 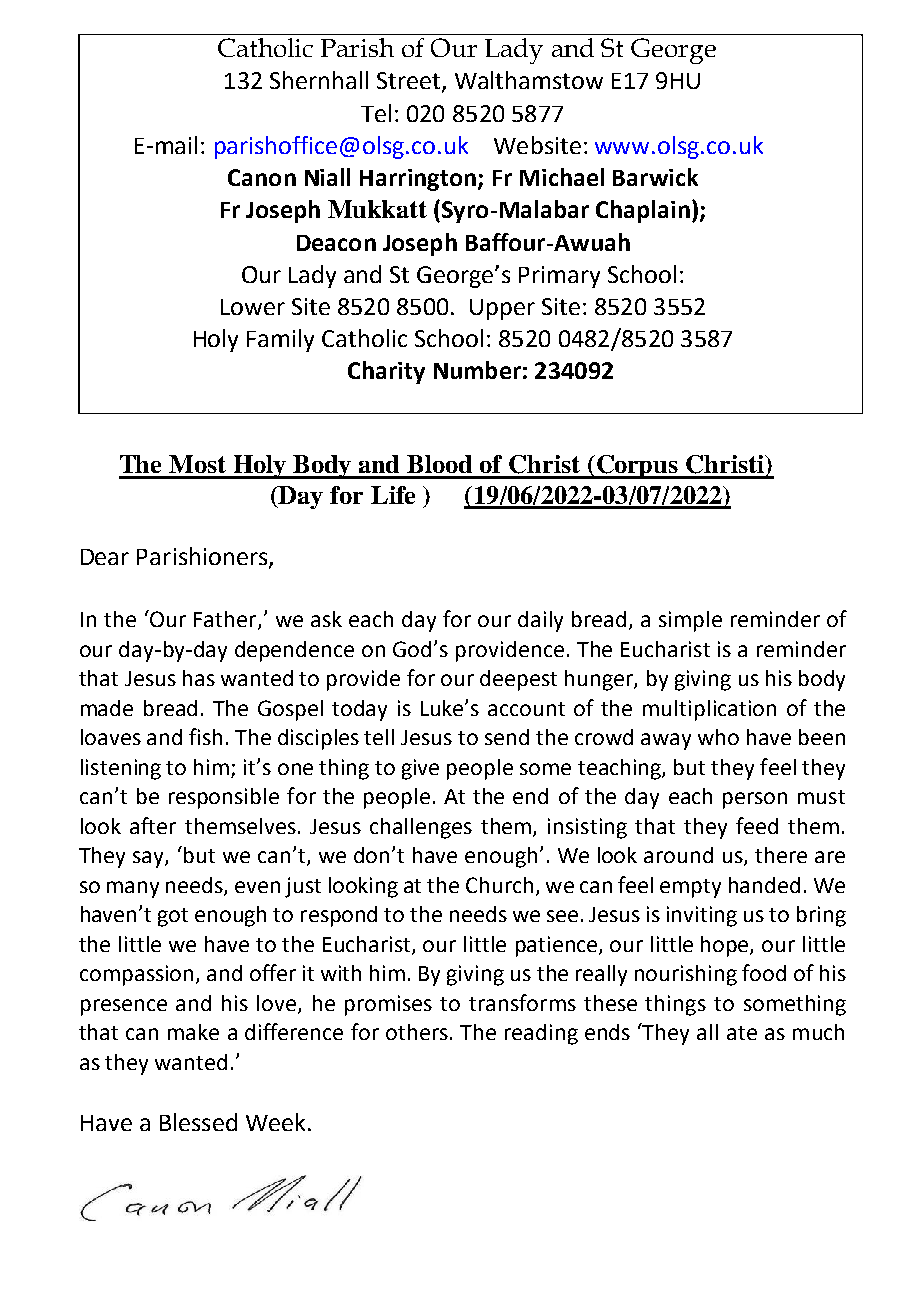 What do you see at coordinates (226, 620) in the screenshot?
I see `Father` at bounding box center [226, 620].
